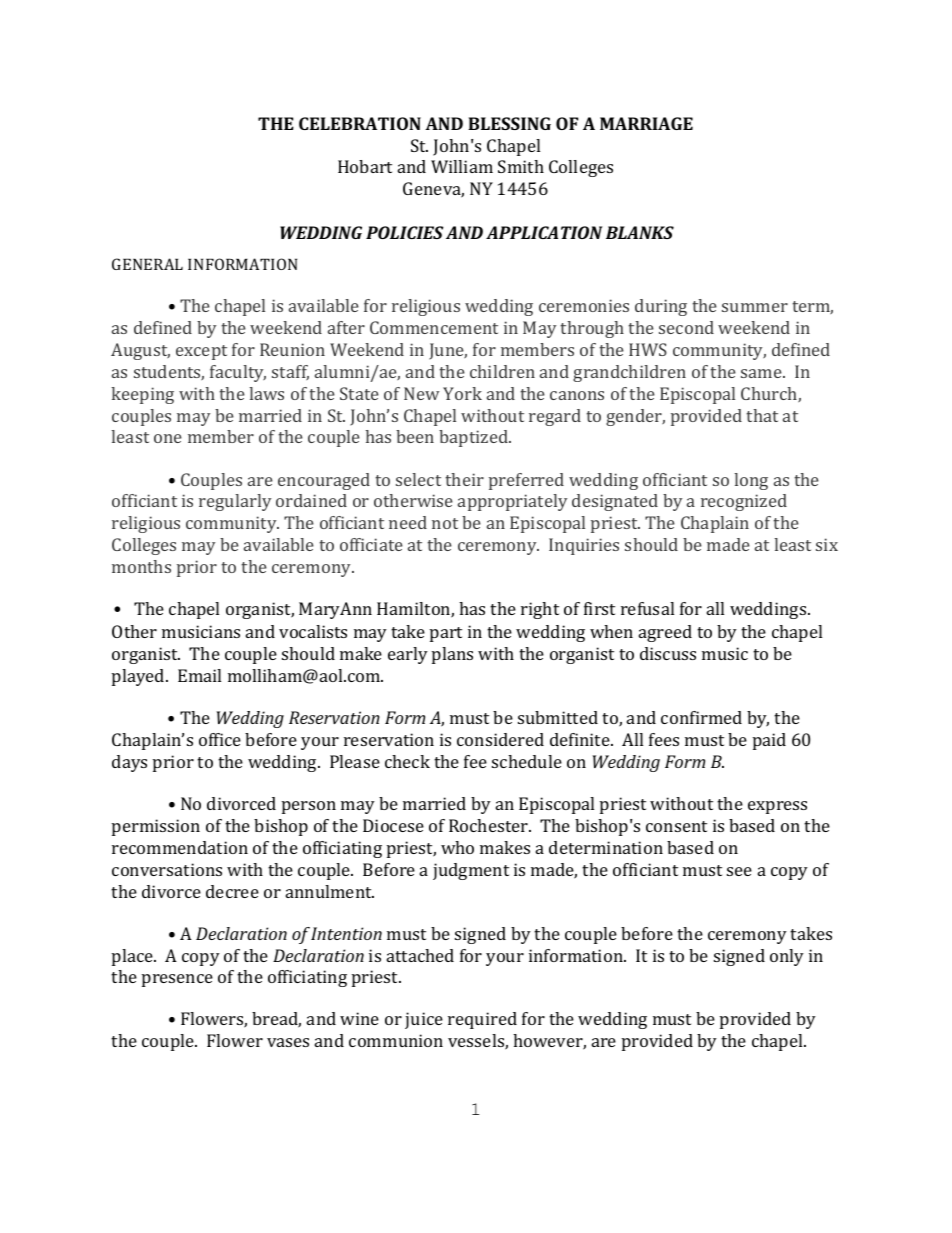 The width and height of the page is (952, 1233). Describe the element at coordinates (787, 957) in the page. I see `only` at that location.
